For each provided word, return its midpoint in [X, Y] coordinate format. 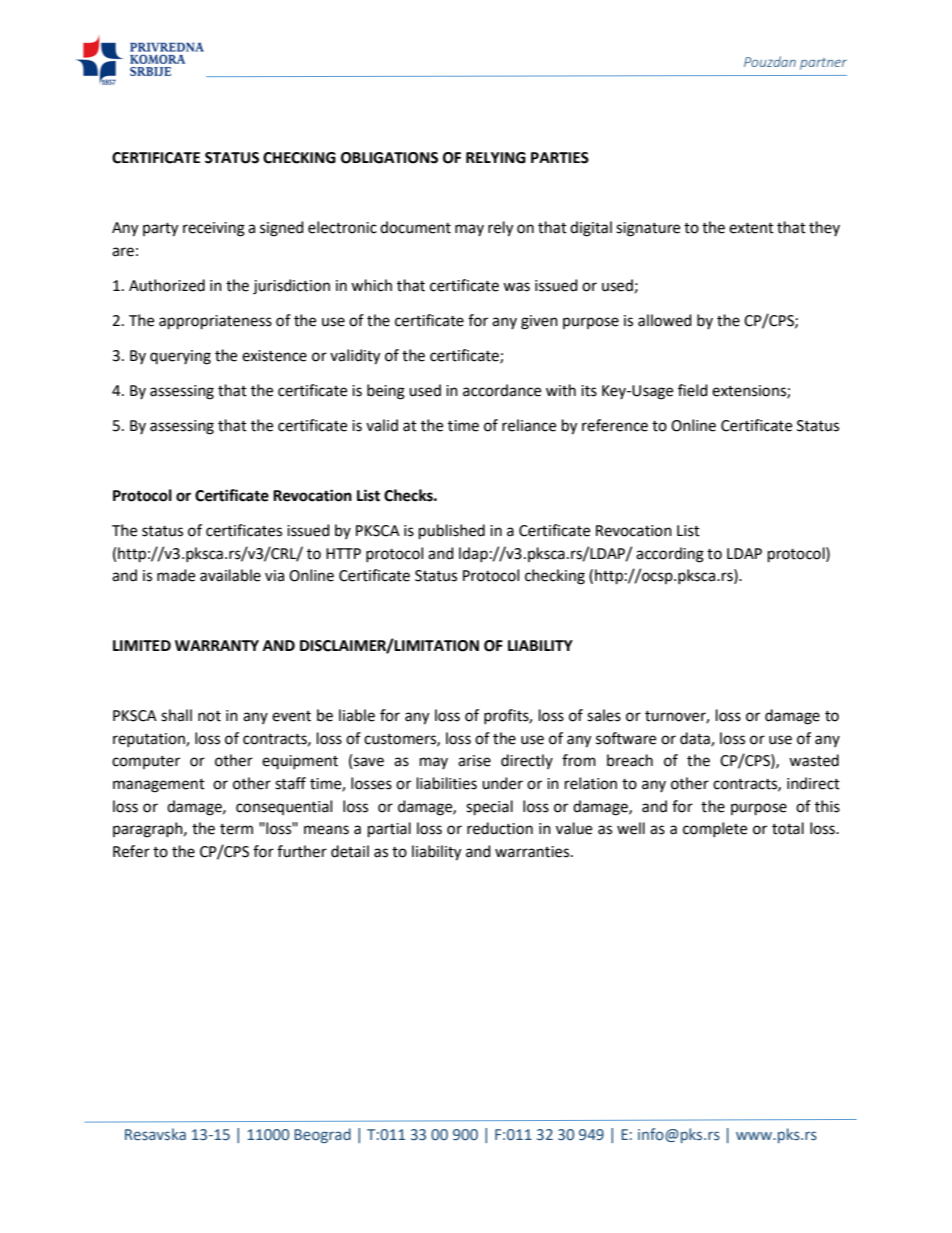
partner [823, 64]
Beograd [322, 1135]
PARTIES [560, 158]
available [230, 575]
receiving [214, 229]
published [452, 532]
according [670, 555]
